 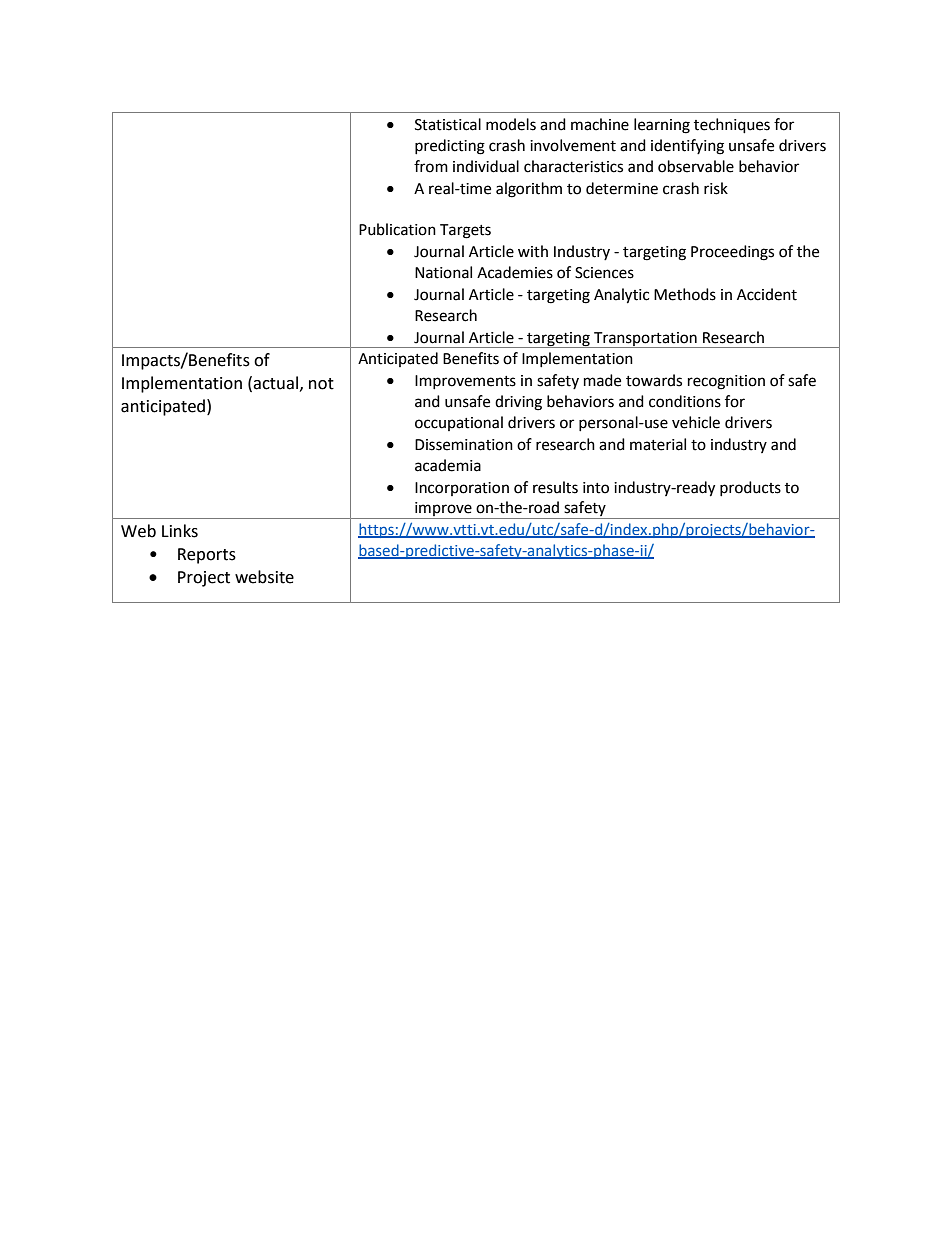 I want to click on not, so click(x=321, y=384).
